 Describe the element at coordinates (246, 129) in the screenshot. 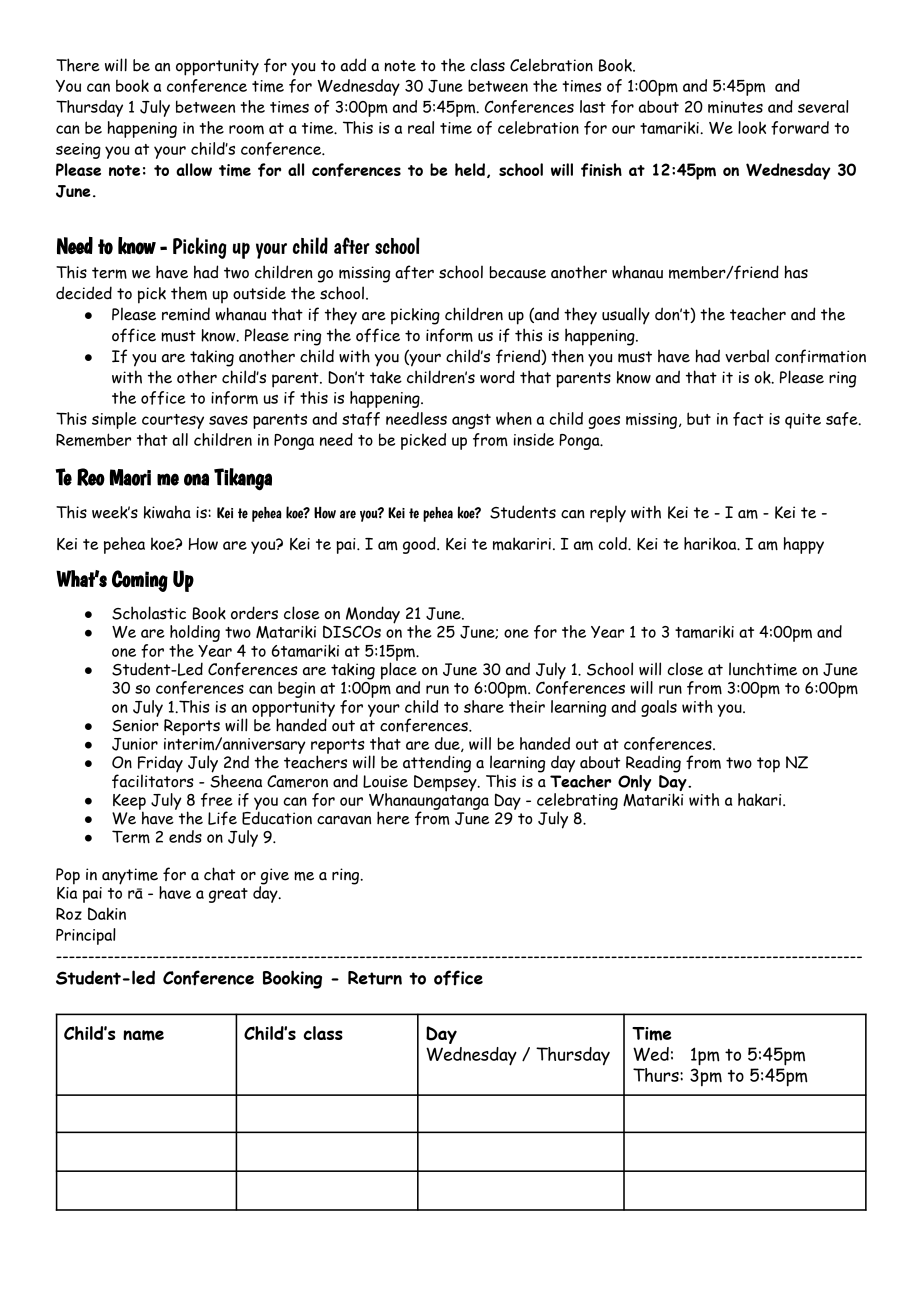

I see `room` at that location.
